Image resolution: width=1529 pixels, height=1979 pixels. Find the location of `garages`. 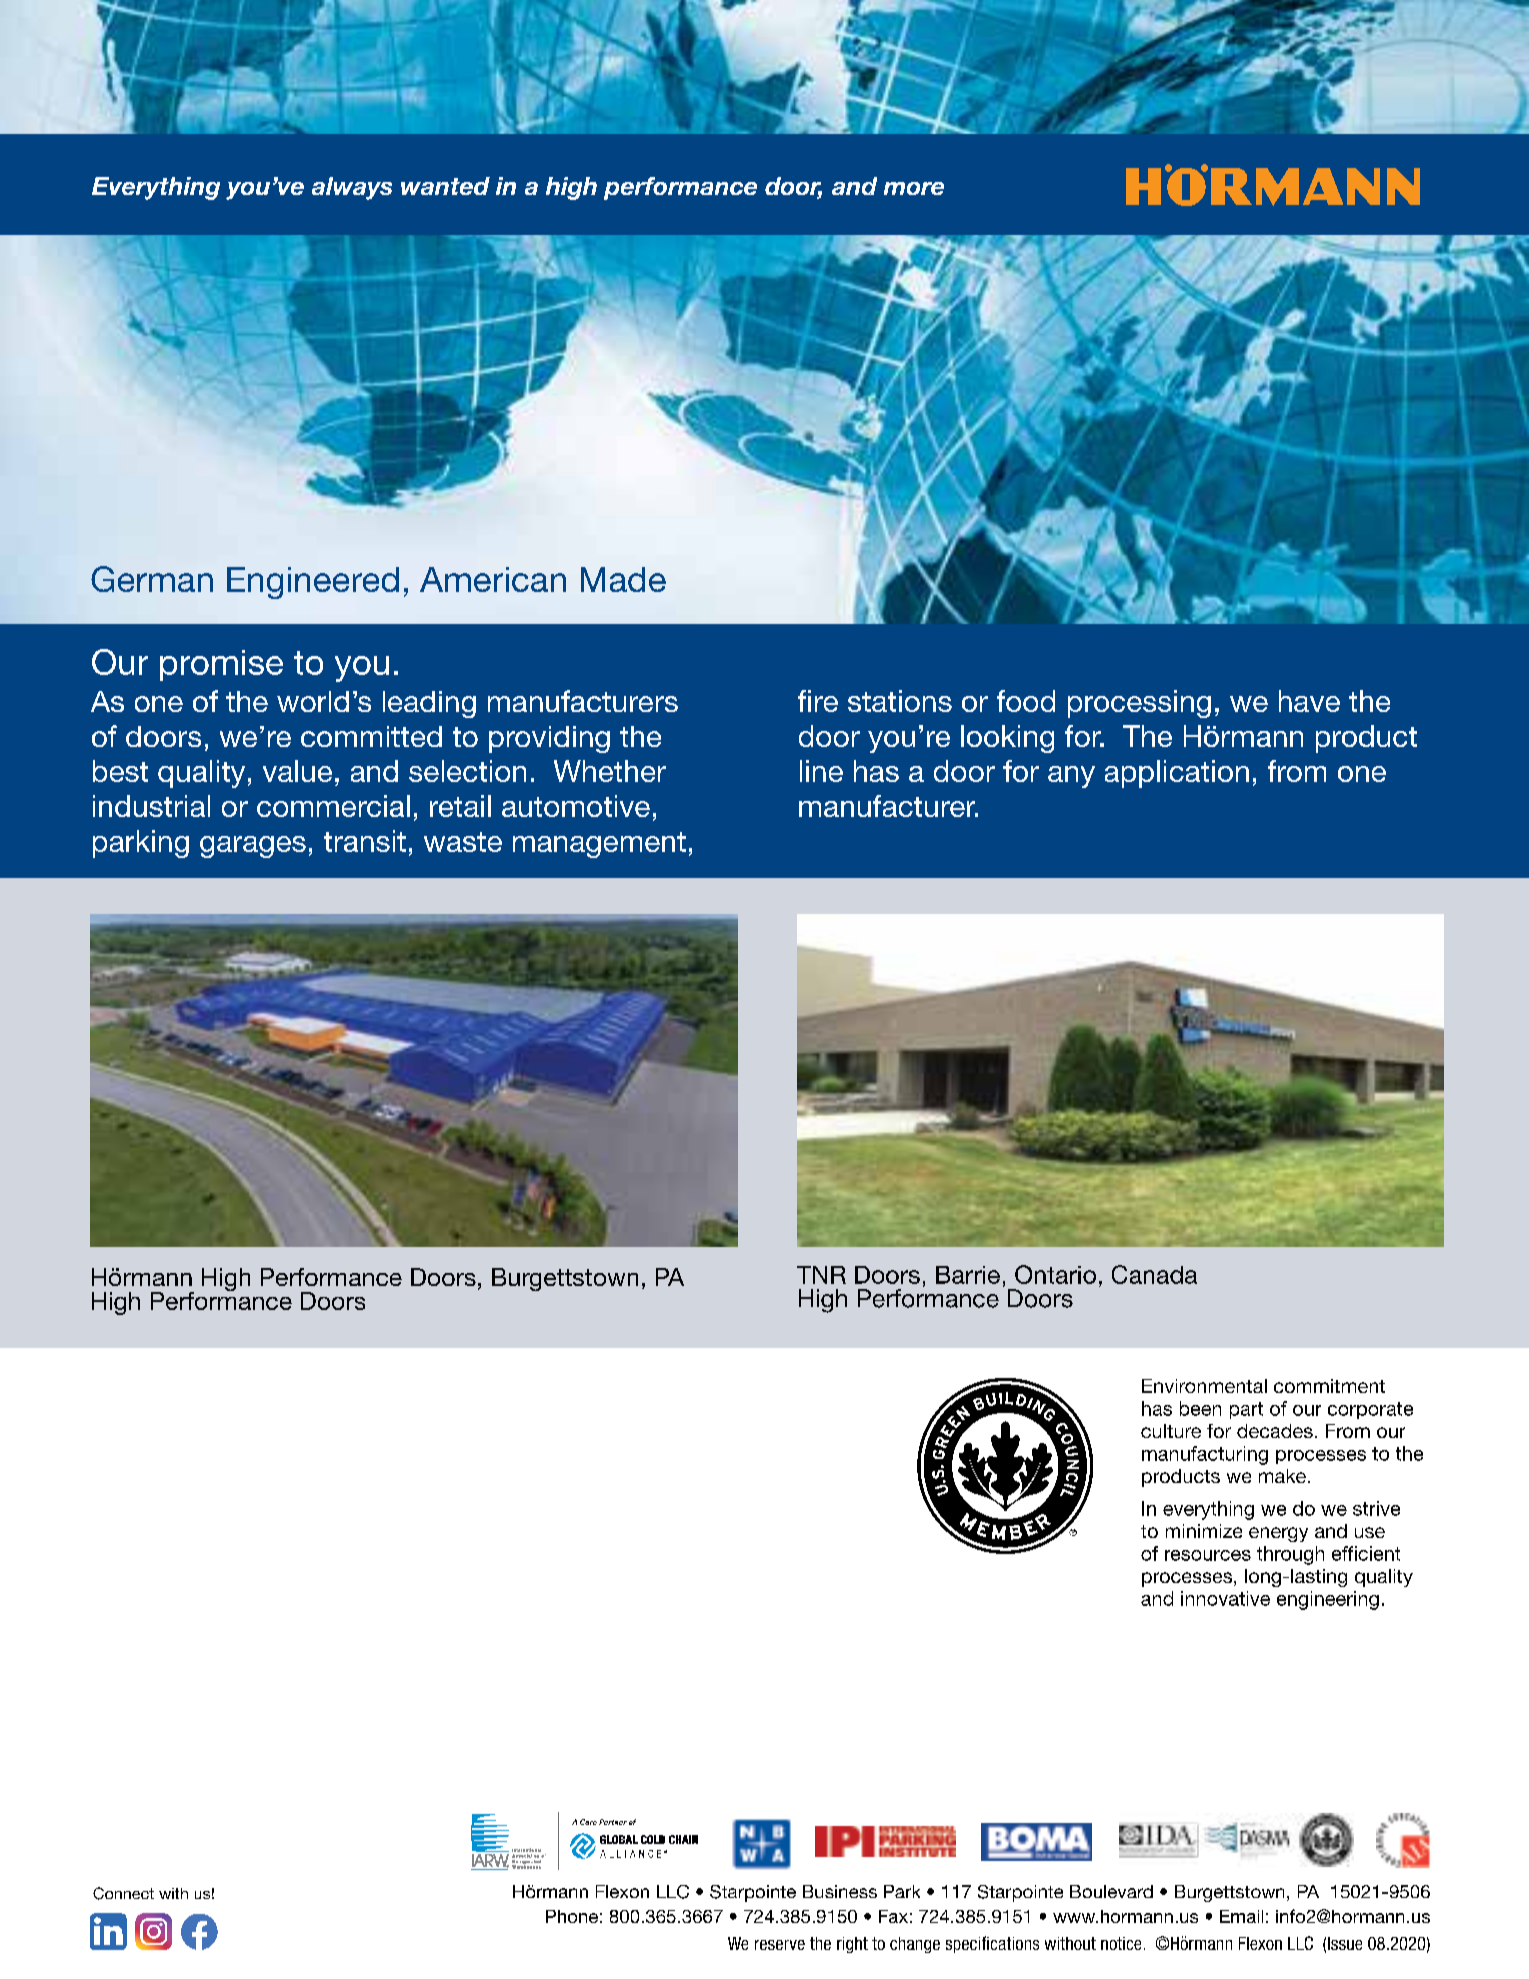

garages is located at coordinates (253, 847).
